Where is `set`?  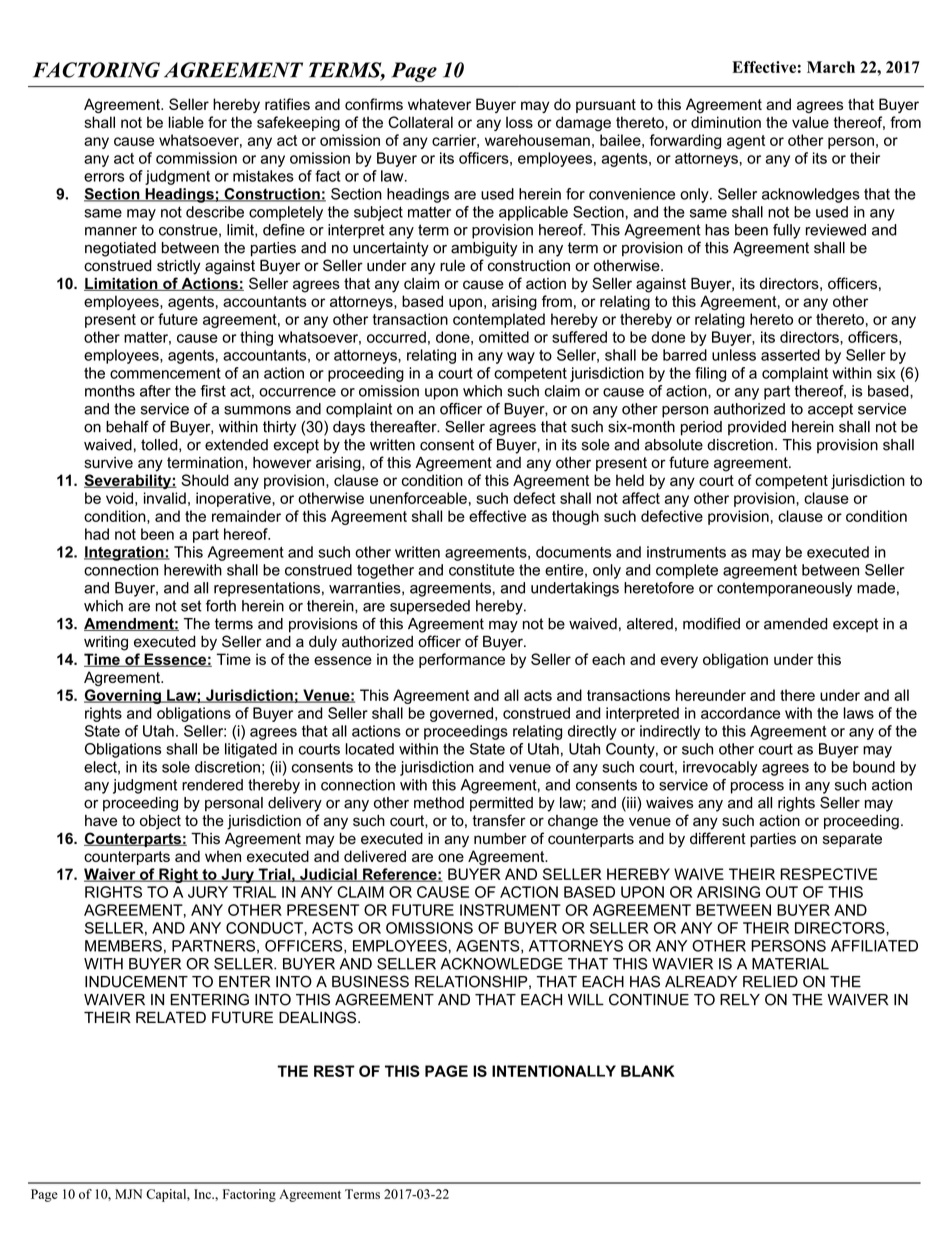 set is located at coordinates (191, 606).
